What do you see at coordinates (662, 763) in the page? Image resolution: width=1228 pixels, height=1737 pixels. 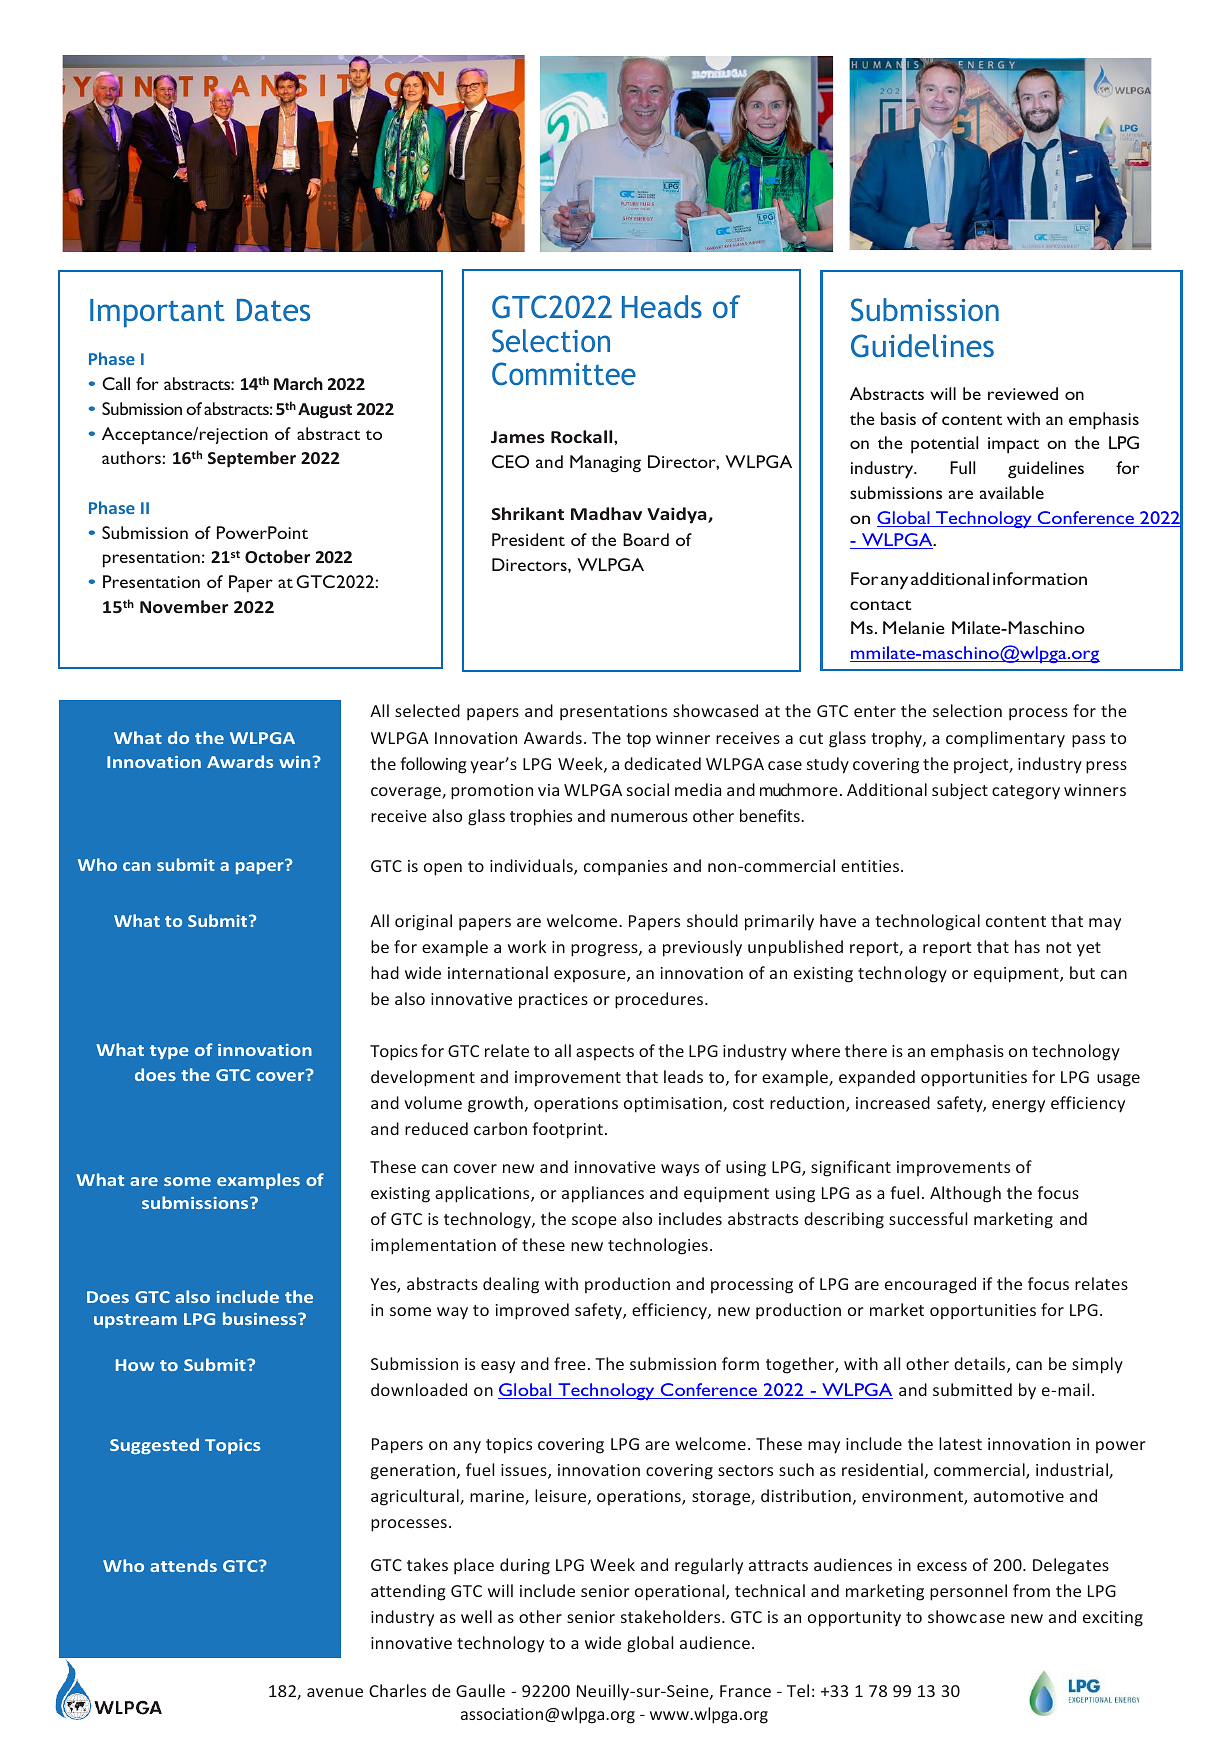 I see `dedicated` at bounding box center [662, 763].
